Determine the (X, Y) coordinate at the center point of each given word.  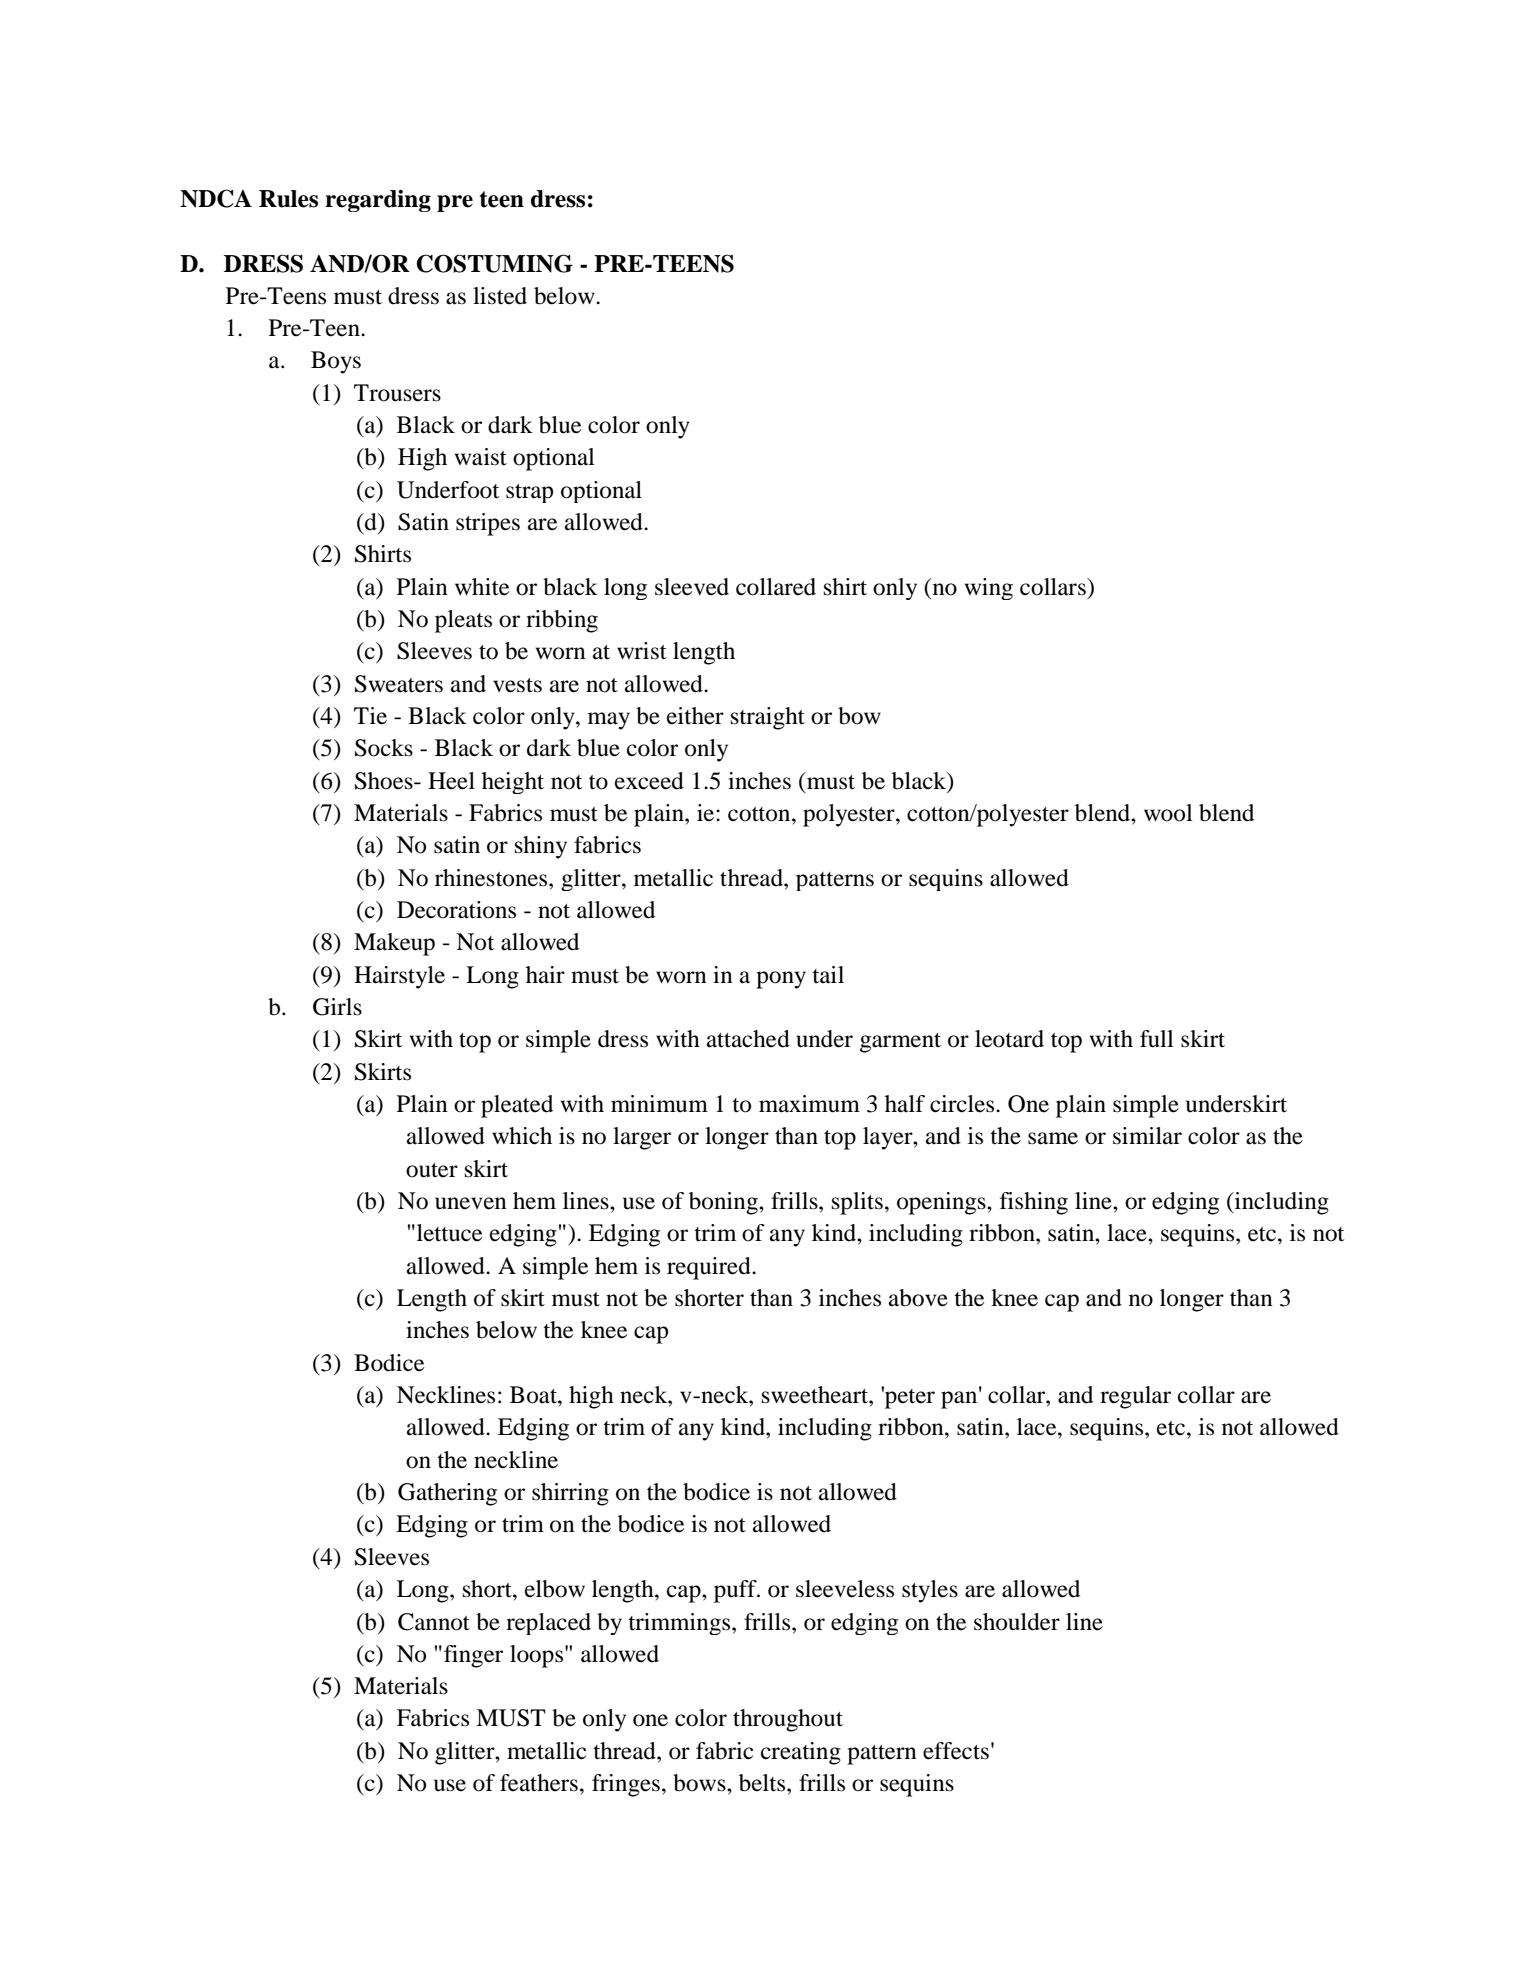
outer (432, 1170)
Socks (384, 748)
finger (473, 1656)
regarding (378, 201)
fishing (1034, 1203)
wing (989, 589)
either (695, 716)
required (710, 1268)
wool (1168, 813)
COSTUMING (494, 263)
